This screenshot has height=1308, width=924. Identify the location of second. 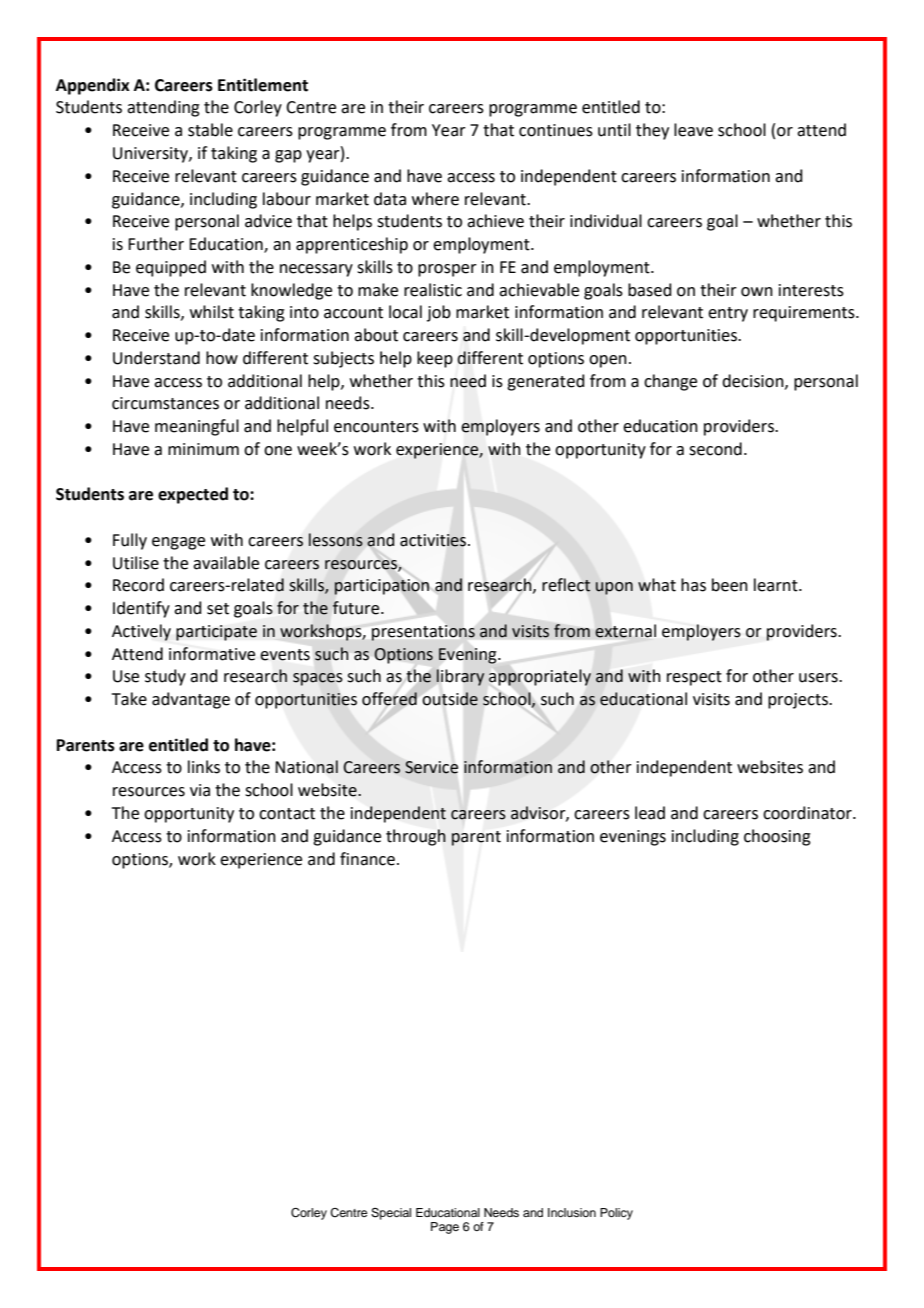
(715, 449).
